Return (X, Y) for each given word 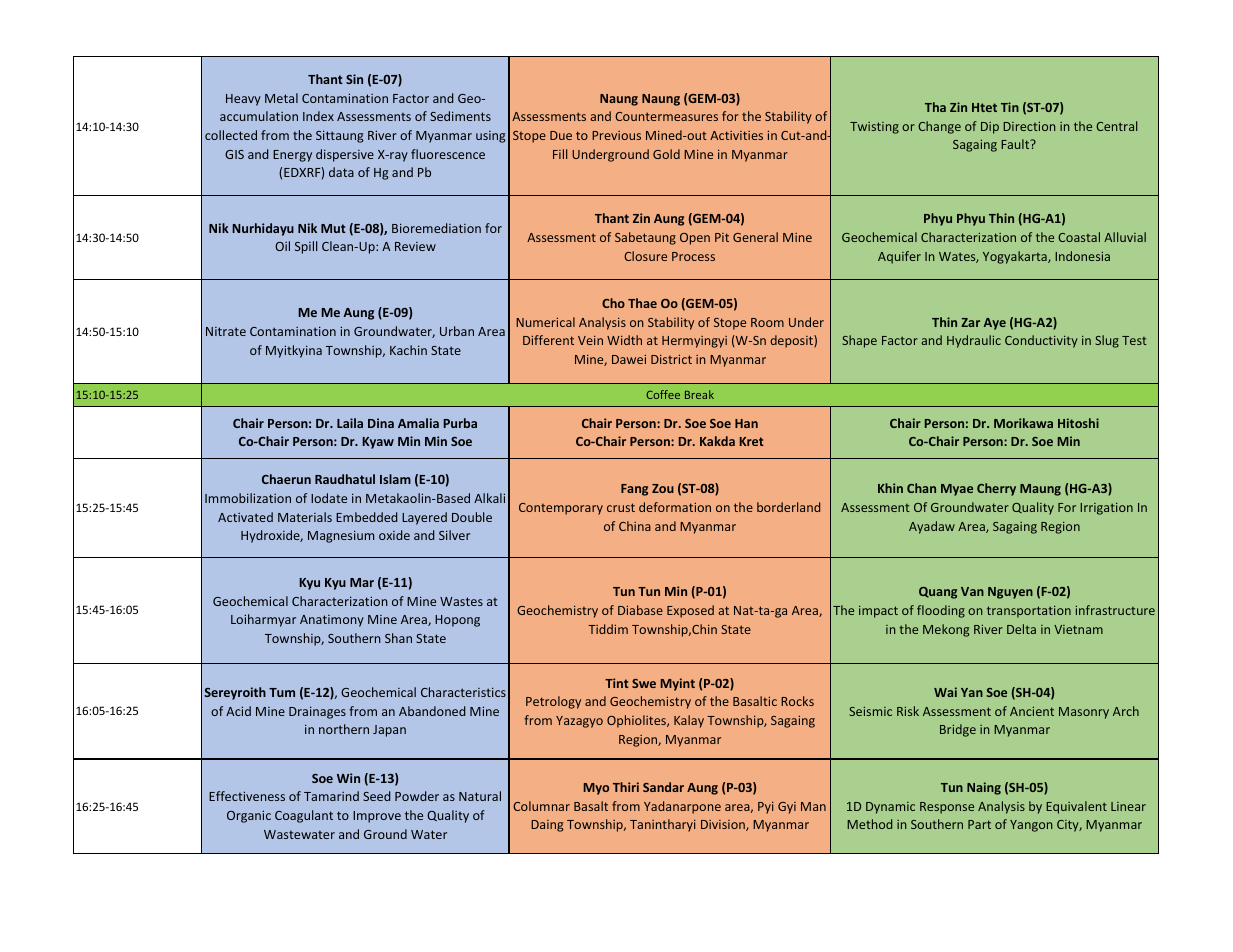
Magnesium (341, 536)
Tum (282, 692)
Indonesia (1082, 256)
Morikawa (1023, 423)
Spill (306, 247)
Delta (1021, 629)
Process (693, 256)
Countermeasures (666, 116)
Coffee (663, 394)
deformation (675, 507)
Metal (281, 98)
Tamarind (331, 796)
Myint (678, 684)
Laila (350, 423)
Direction (1029, 126)
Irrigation (1106, 509)
